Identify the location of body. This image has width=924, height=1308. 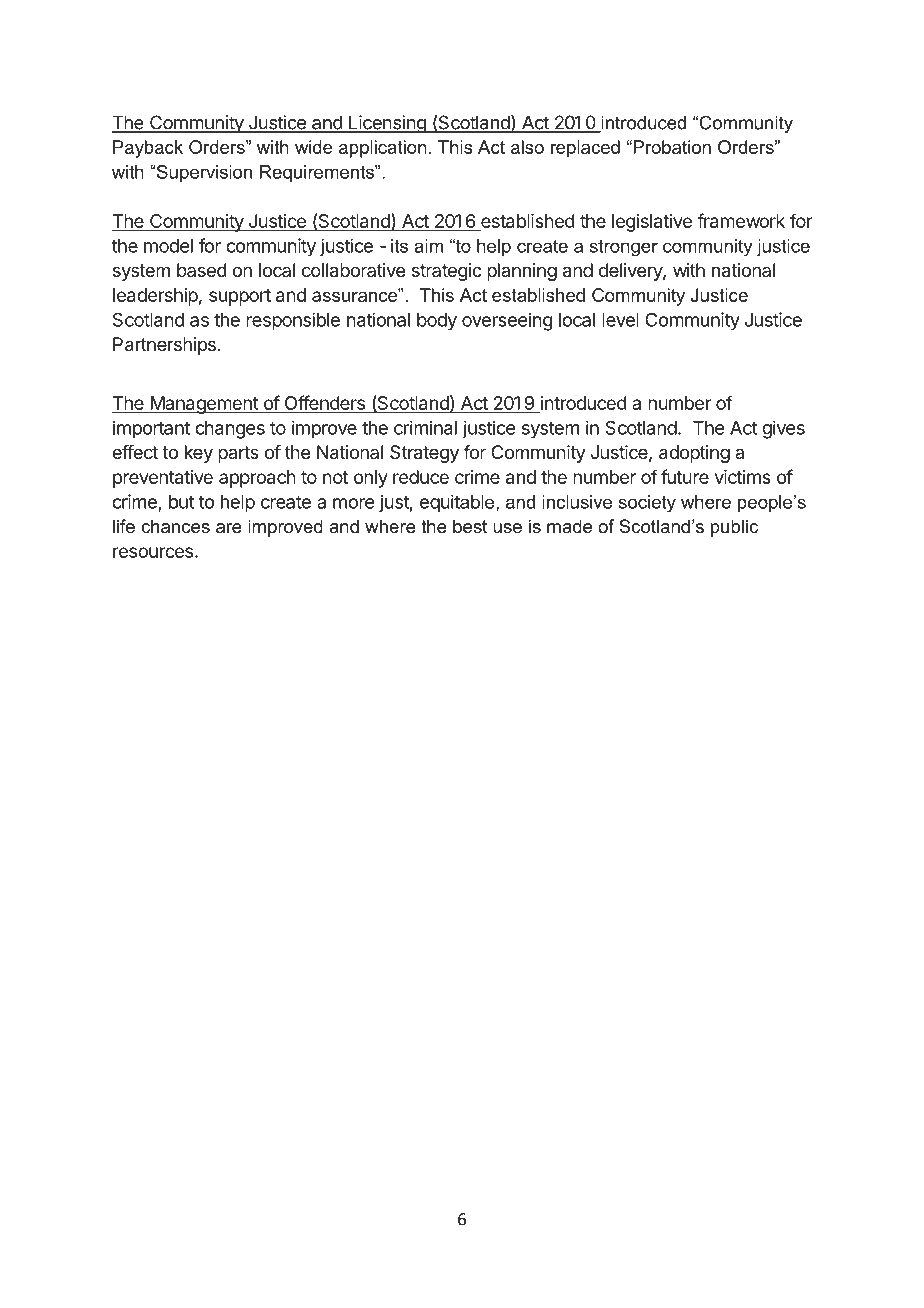
(437, 322).
